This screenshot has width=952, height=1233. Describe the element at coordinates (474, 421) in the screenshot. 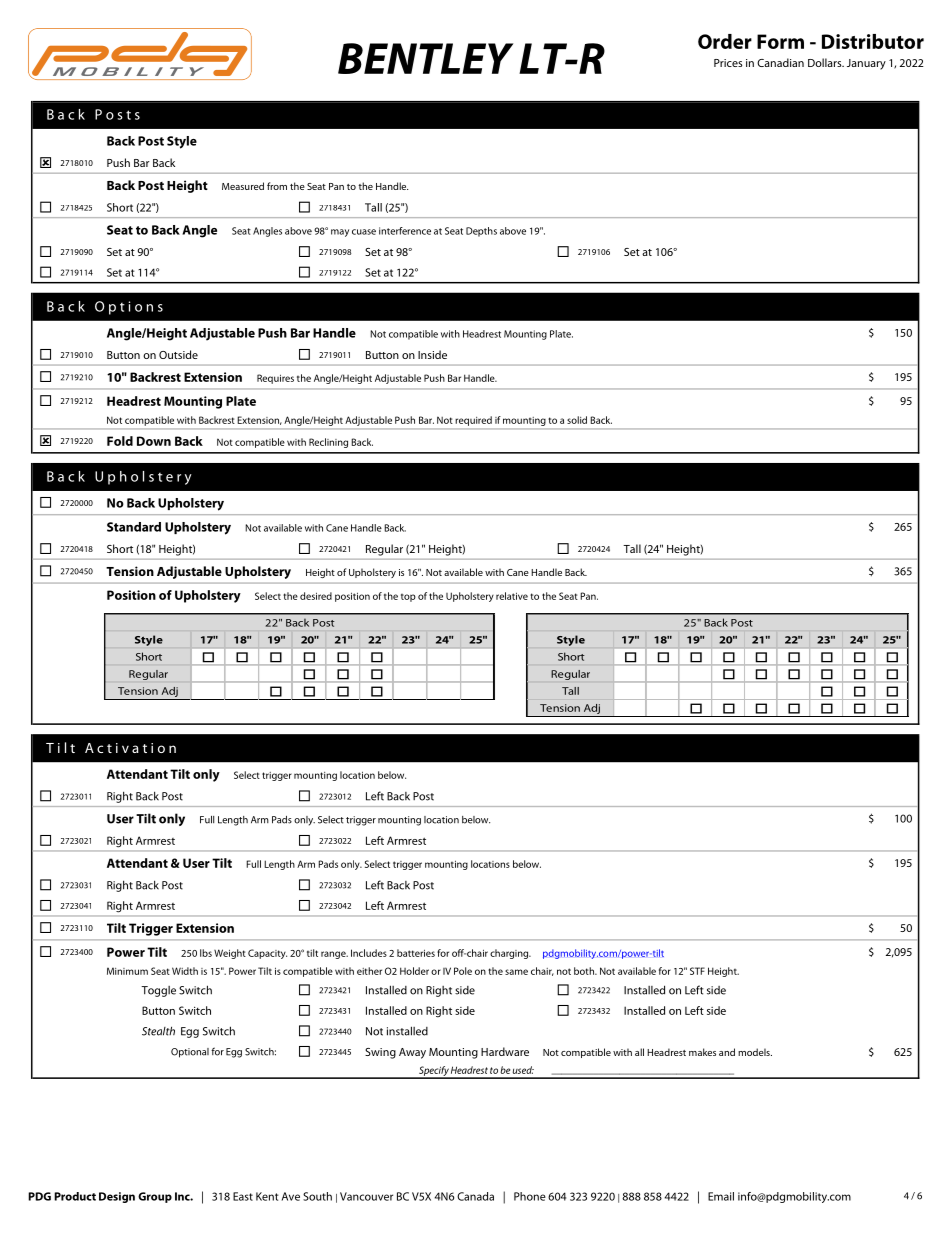

I see `required` at that location.
